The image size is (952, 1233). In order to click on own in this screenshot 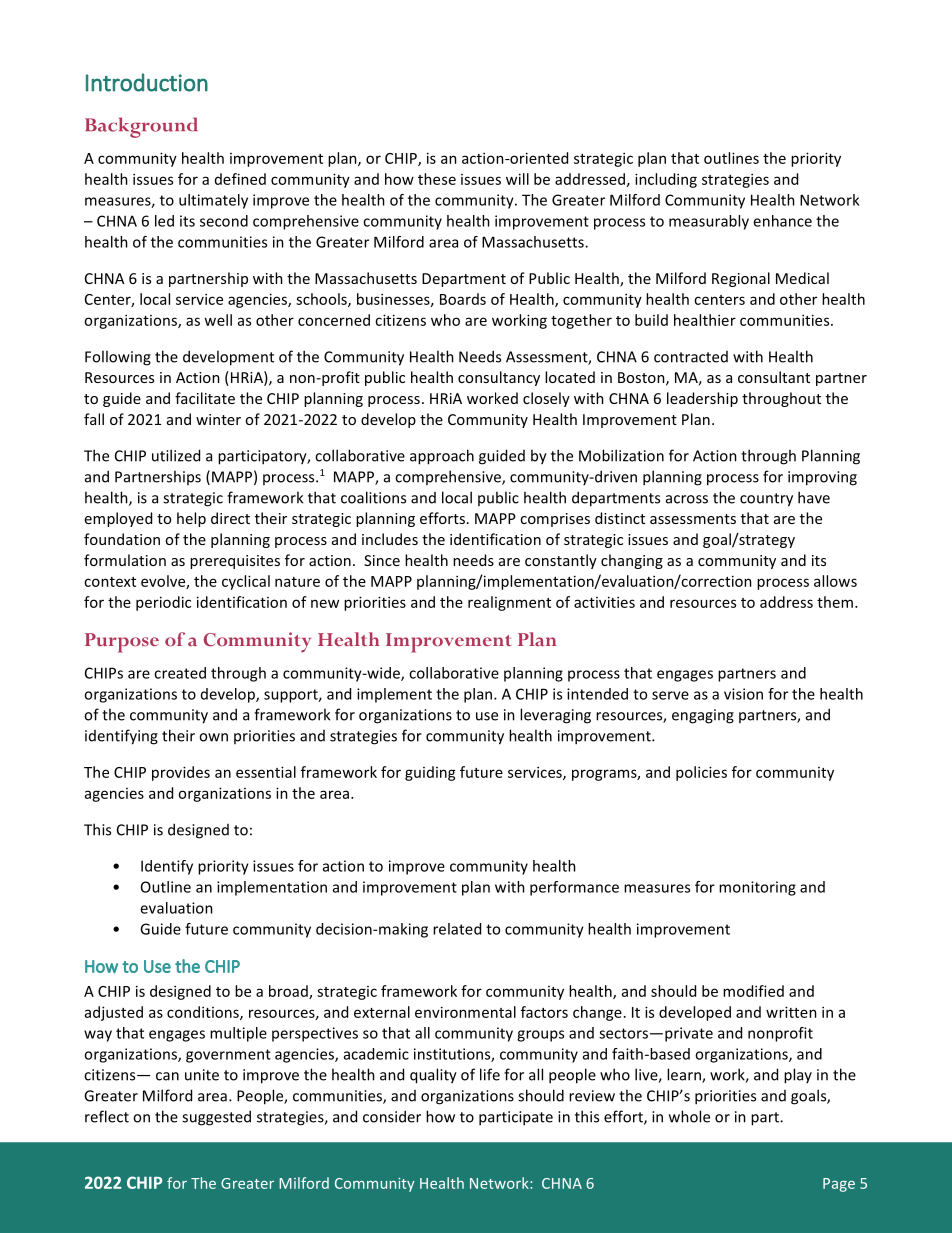, I will do `click(213, 737)`.
